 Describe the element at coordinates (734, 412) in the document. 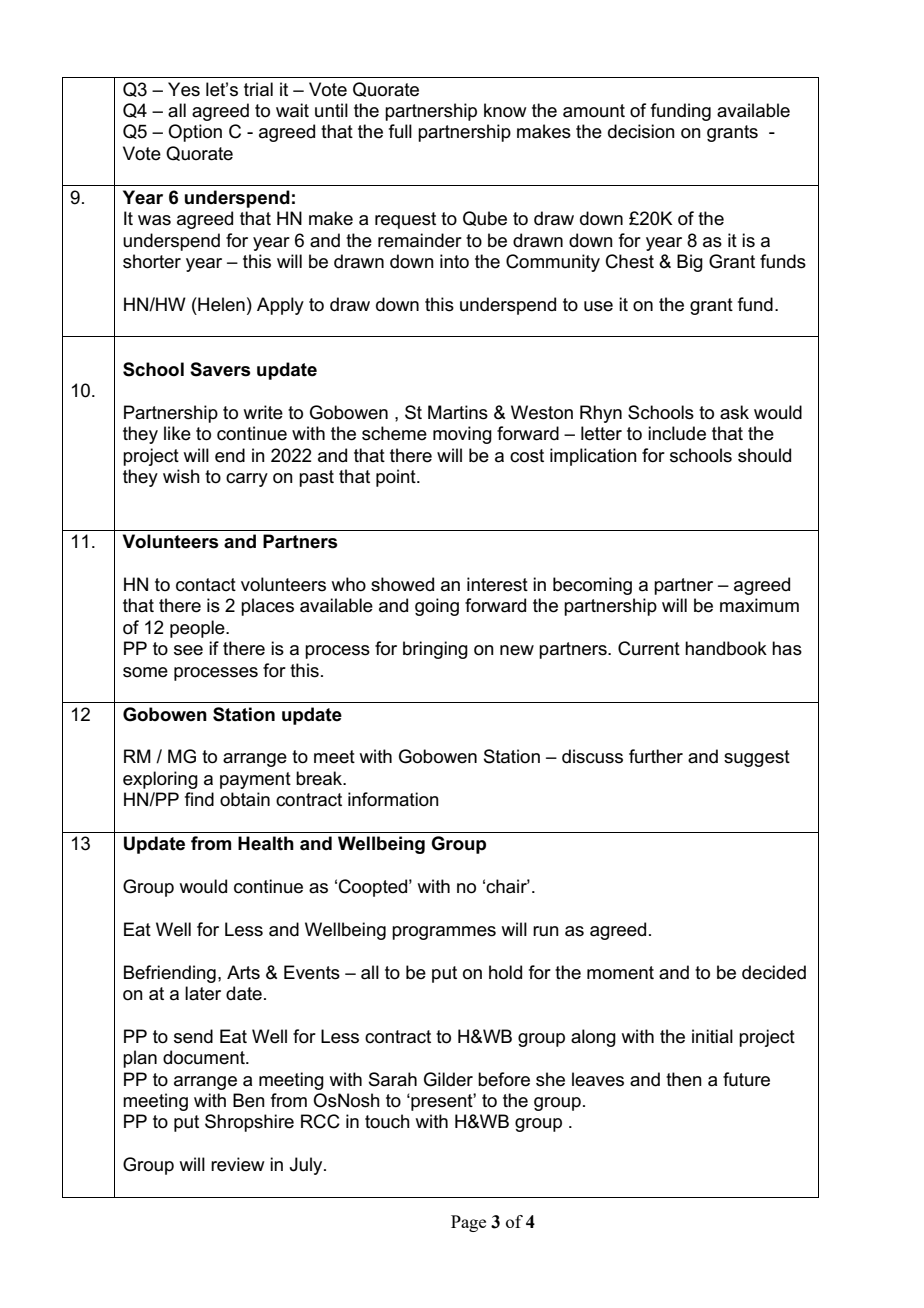

I see `ask` at that location.
